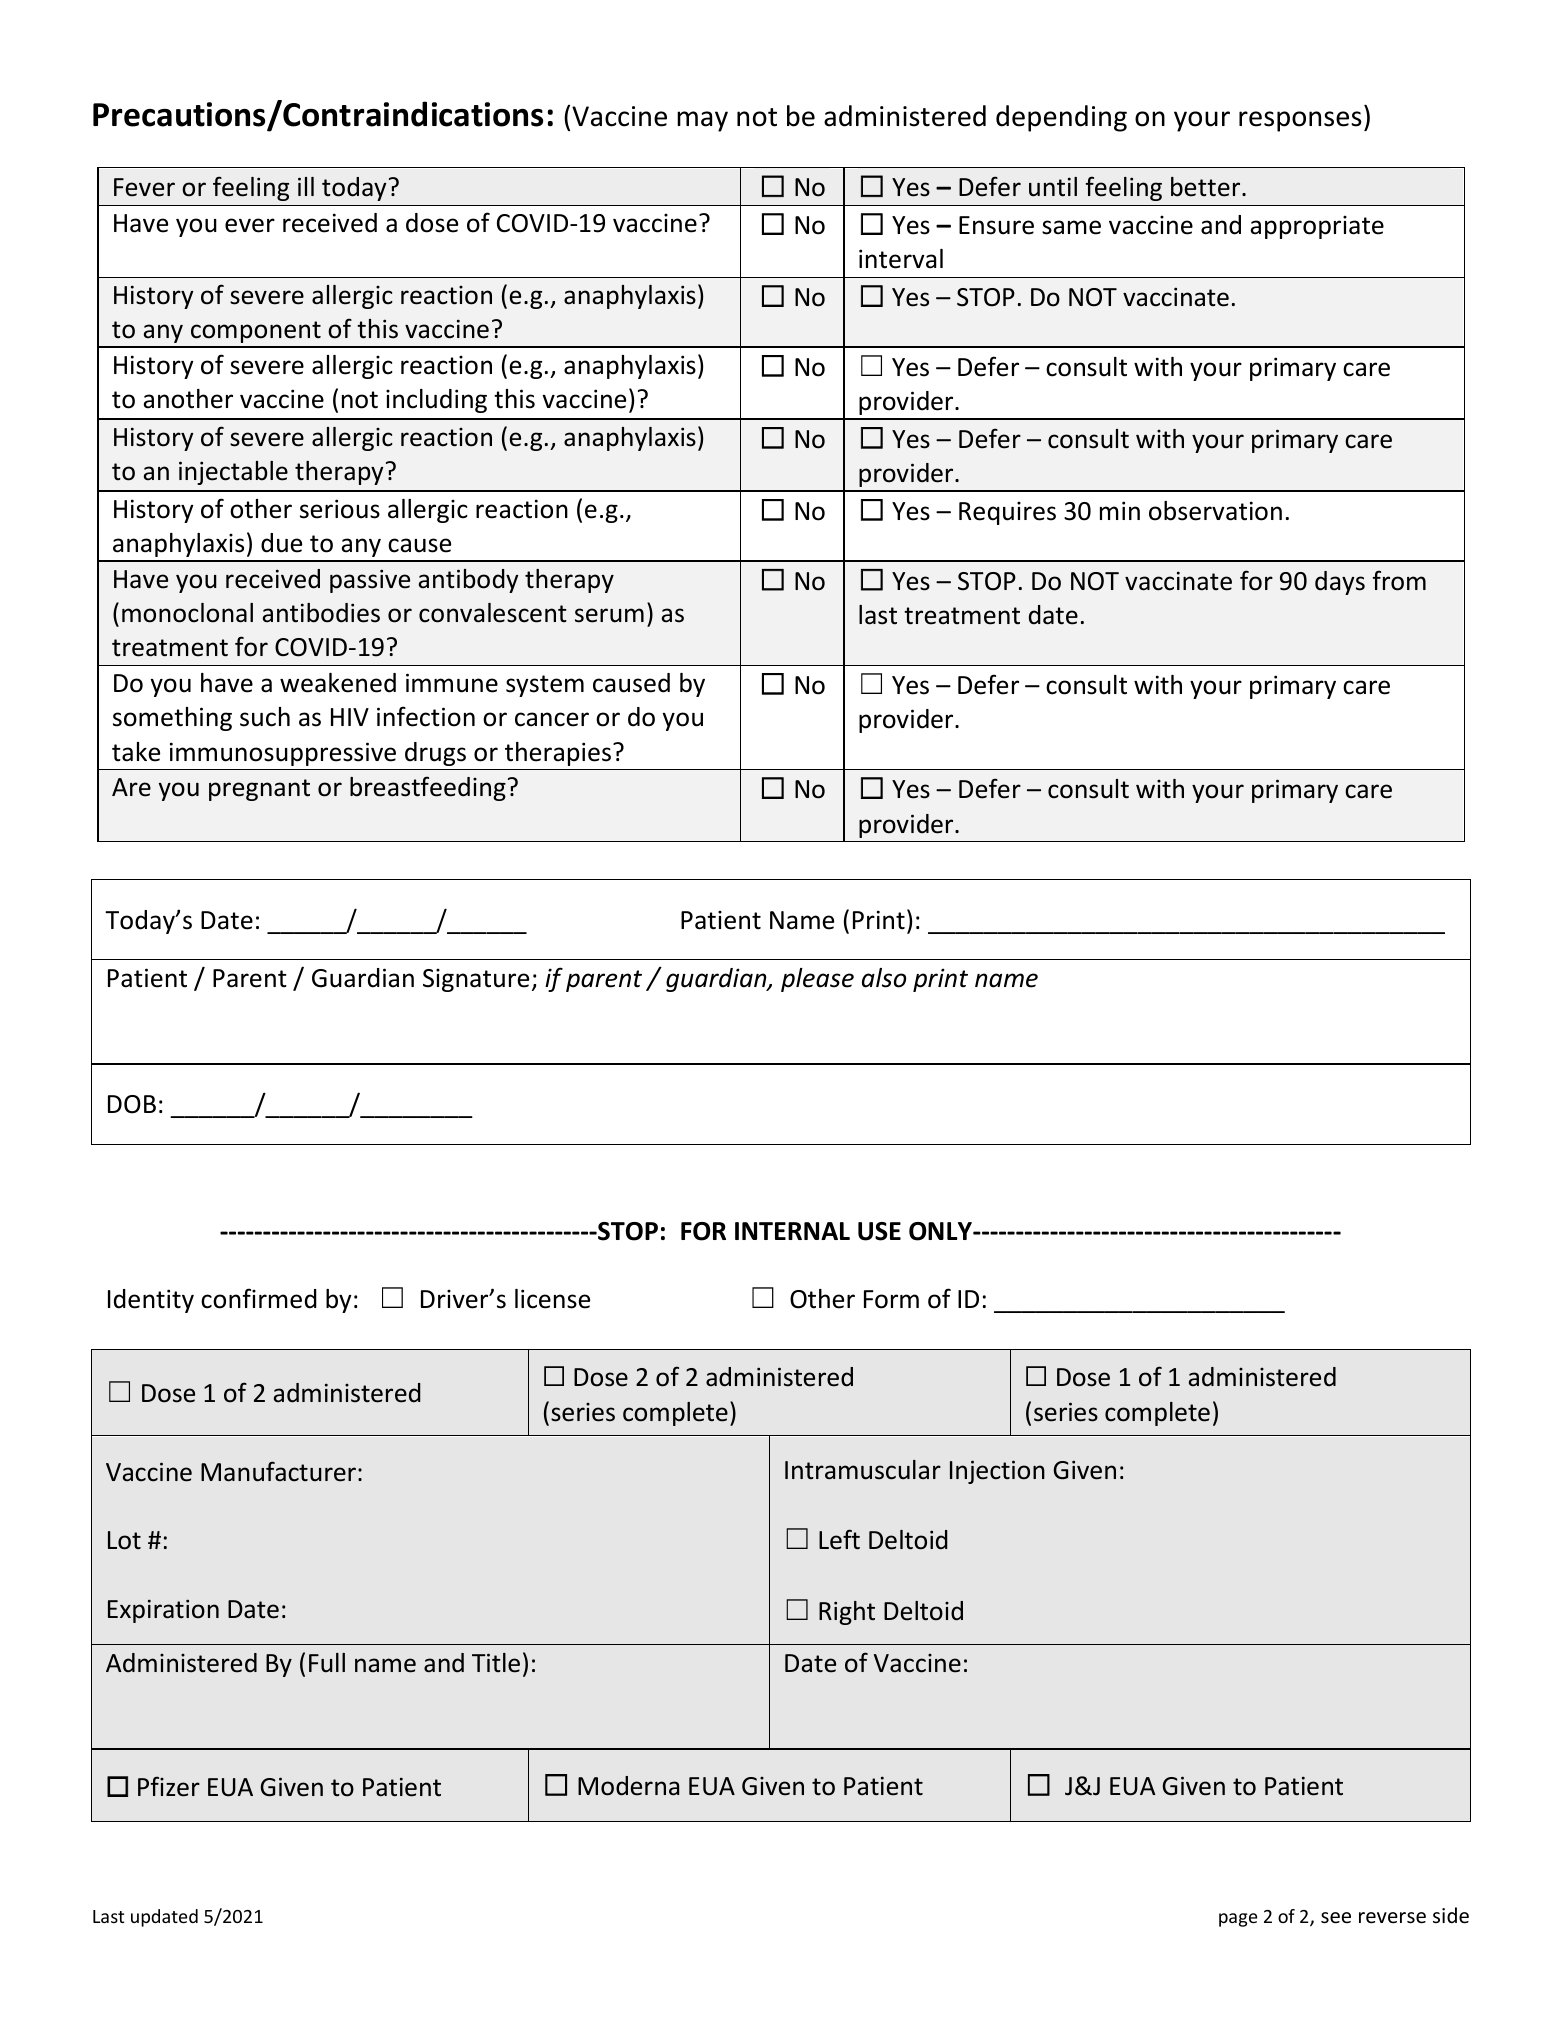 This screenshot has width=1562, height=2022. Describe the element at coordinates (702, 121) in the screenshot. I see `may` at that location.
